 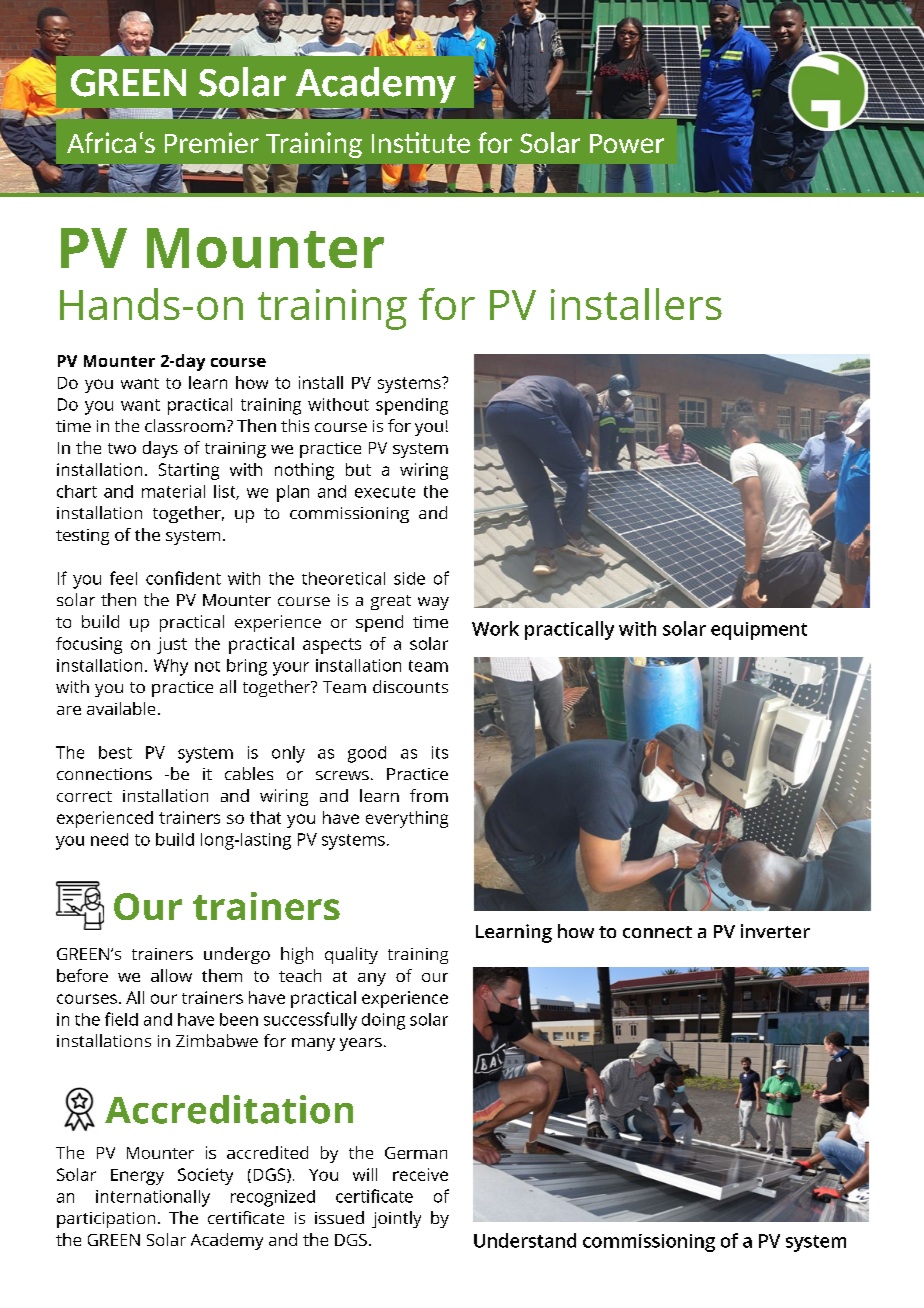 What do you see at coordinates (160, 449) in the screenshot?
I see `days` at bounding box center [160, 449].
